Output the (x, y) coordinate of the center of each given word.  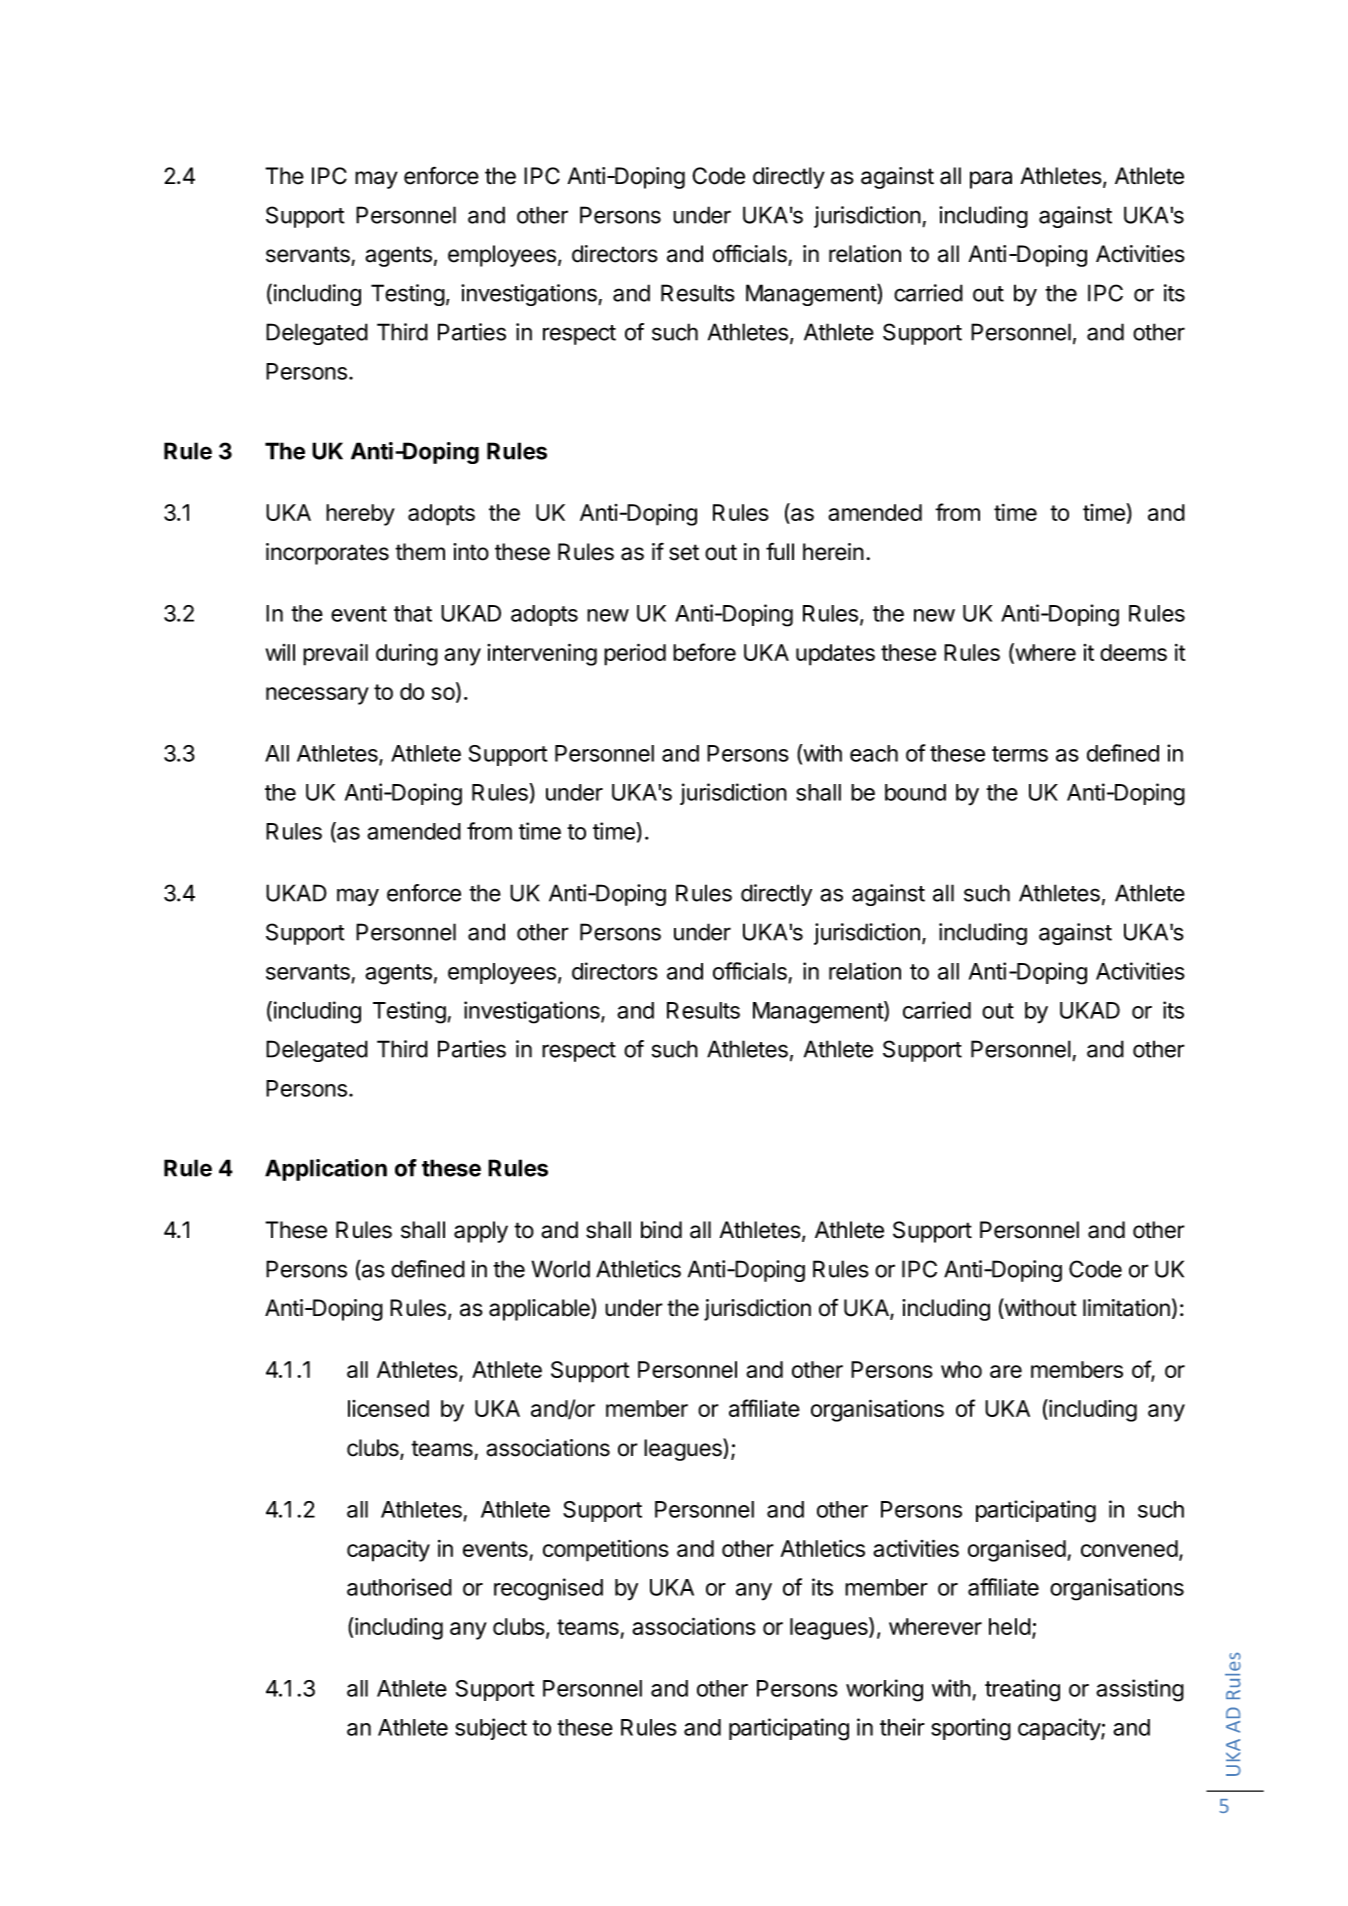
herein (833, 552)
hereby (360, 515)
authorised (399, 1587)
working (884, 1690)
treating (1022, 1690)
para (991, 180)
